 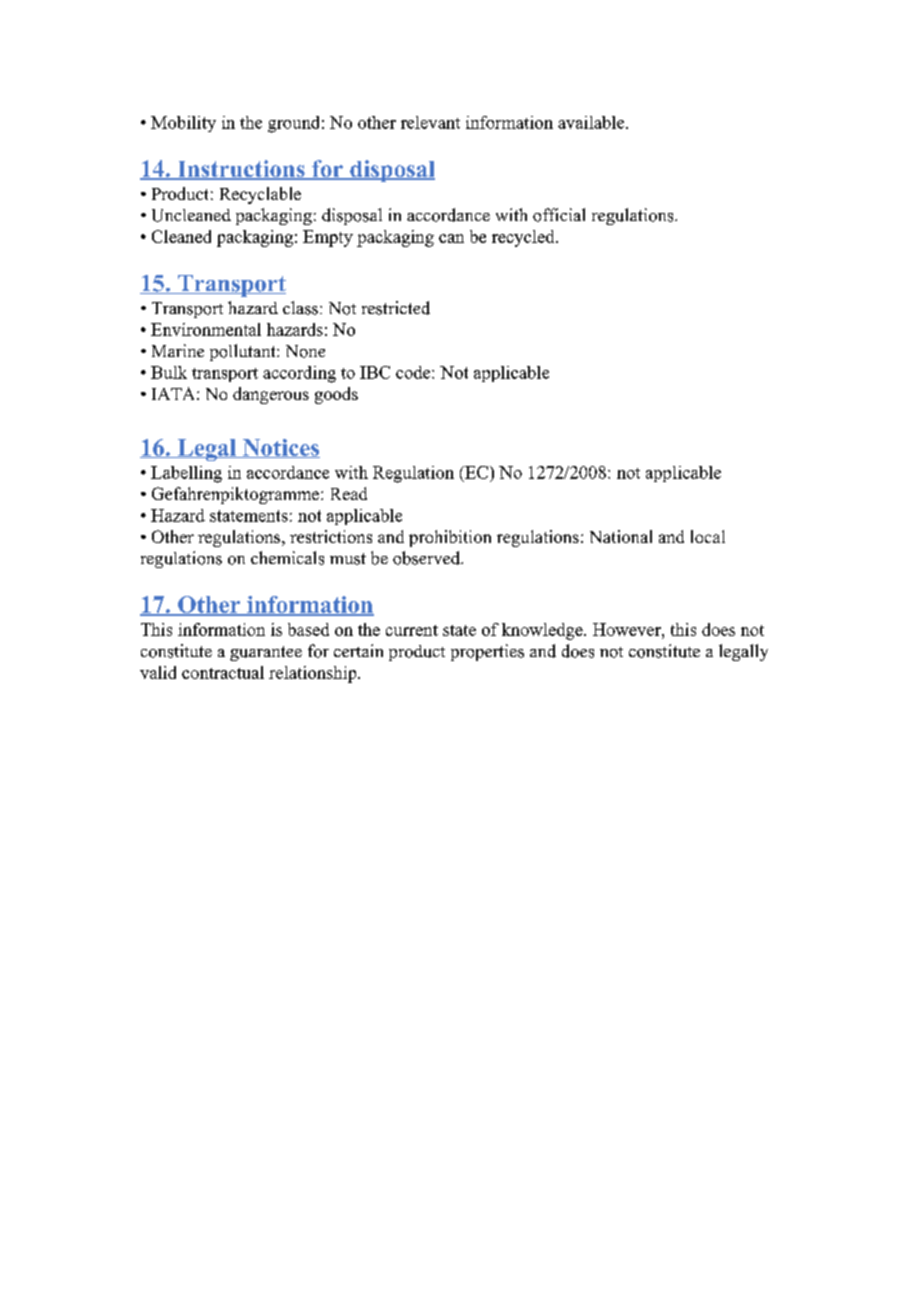 I want to click on dangerous, so click(x=271, y=395).
